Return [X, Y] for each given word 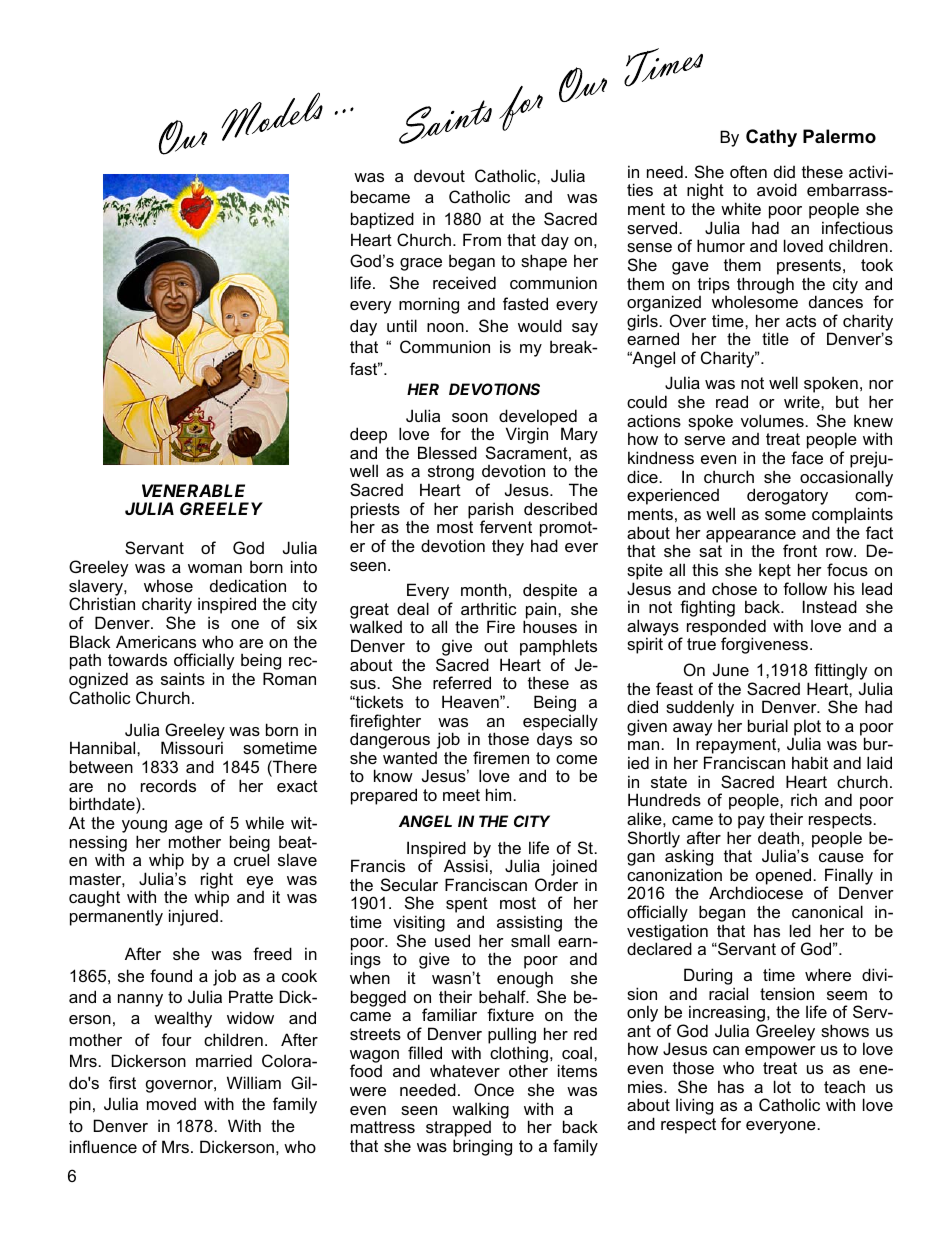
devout [439, 176]
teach [844, 1086]
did [784, 171]
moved [171, 1104]
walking [480, 1110]
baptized [382, 220]
